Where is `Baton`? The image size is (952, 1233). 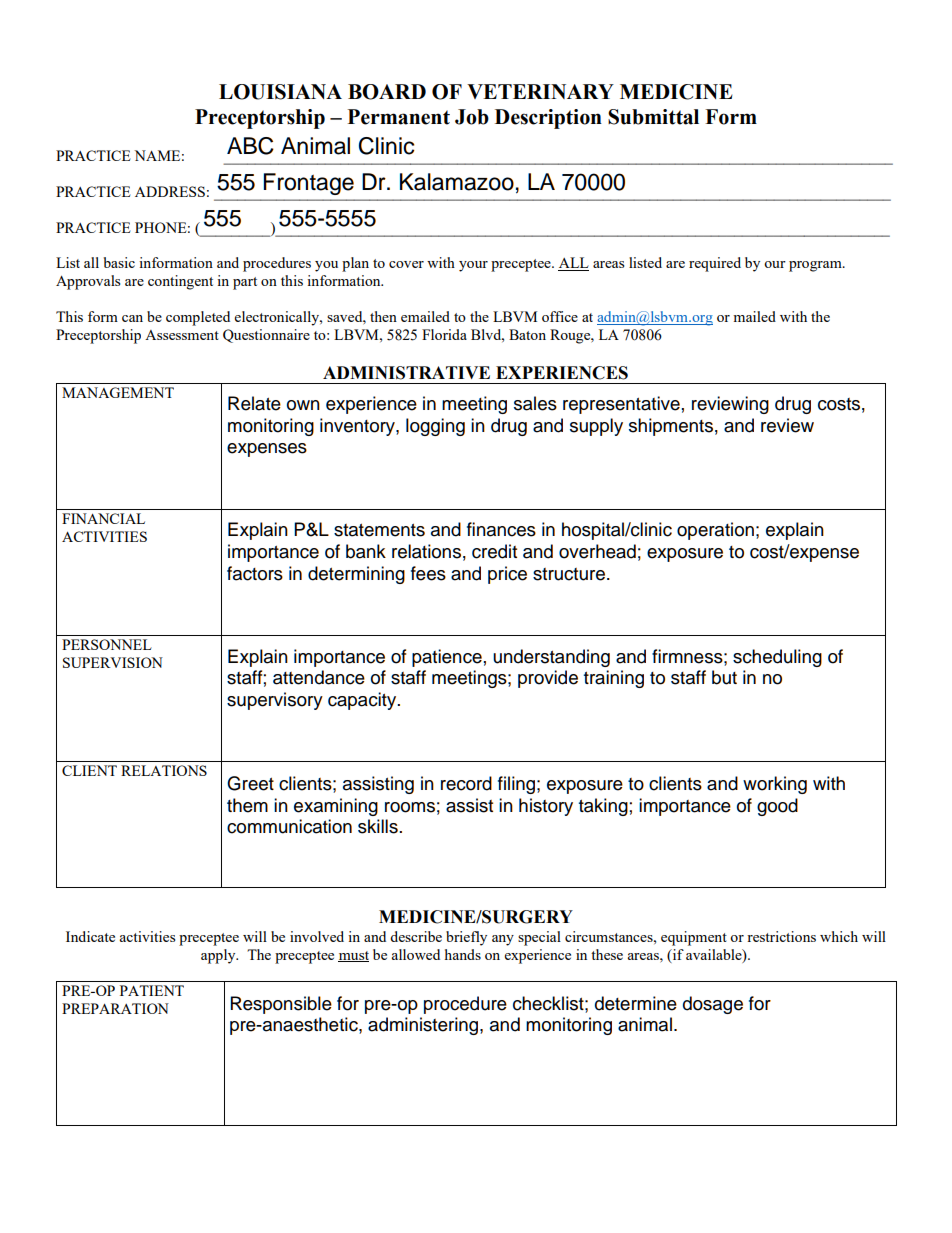 Baton is located at coordinates (527, 334).
